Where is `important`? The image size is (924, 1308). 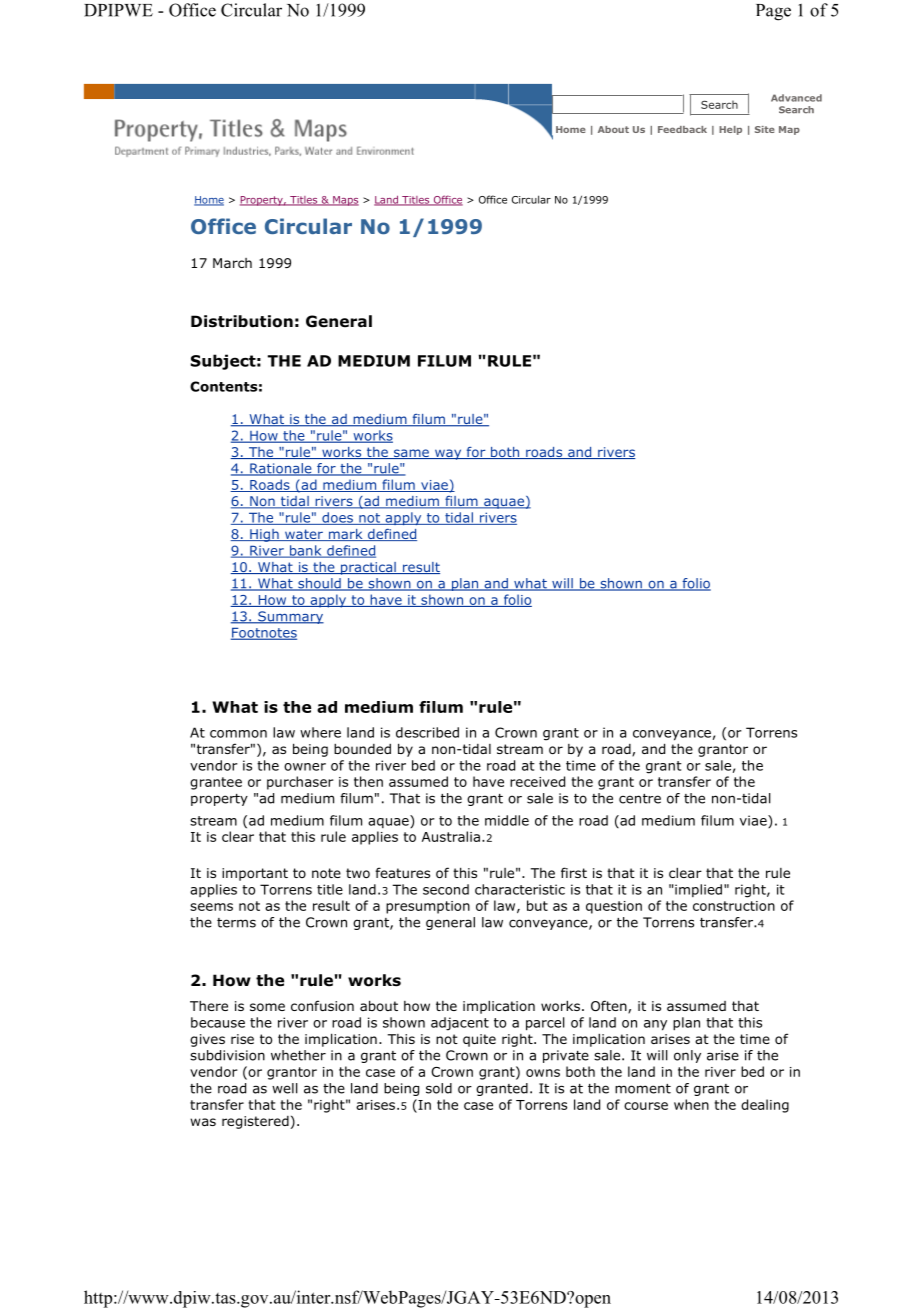
important is located at coordinates (255, 874).
